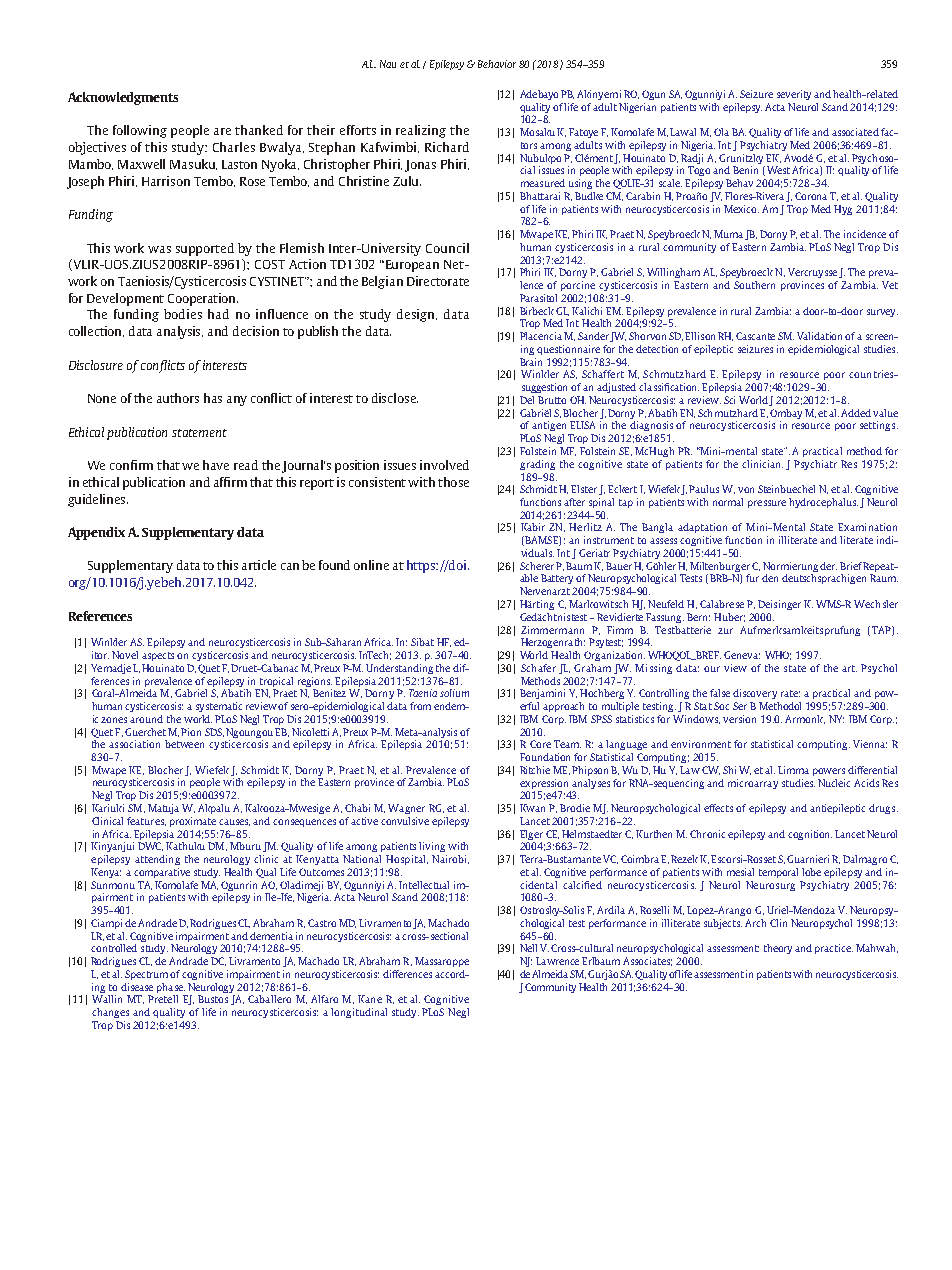 The image size is (952, 1270). Describe the element at coordinates (222, 131) in the image. I see `are` at that location.
